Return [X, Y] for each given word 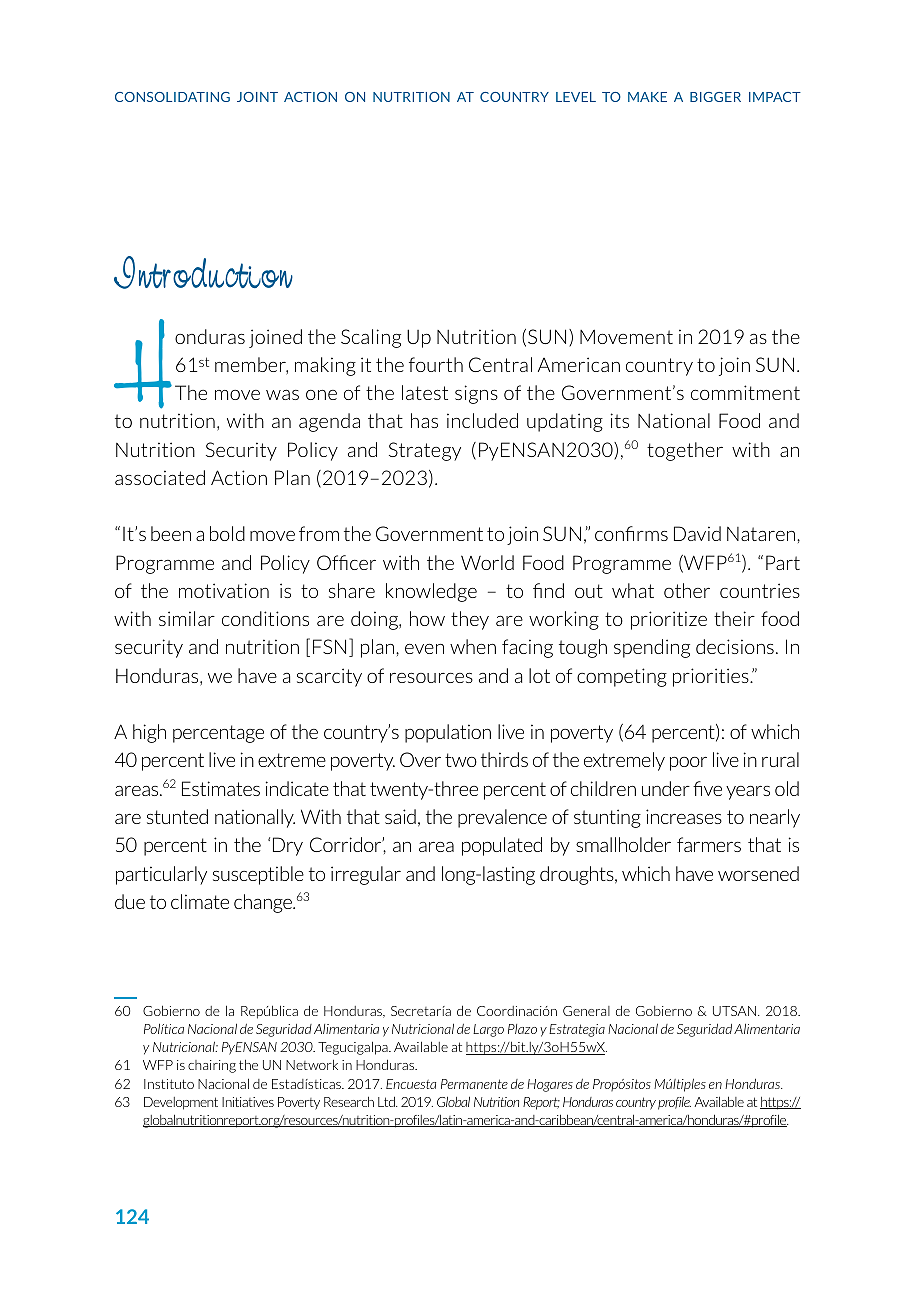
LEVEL [576, 97]
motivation [224, 590]
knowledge [431, 592]
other [687, 590]
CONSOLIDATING [172, 97]
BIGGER [715, 97]
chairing [212, 1066]
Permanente [474, 1084]
